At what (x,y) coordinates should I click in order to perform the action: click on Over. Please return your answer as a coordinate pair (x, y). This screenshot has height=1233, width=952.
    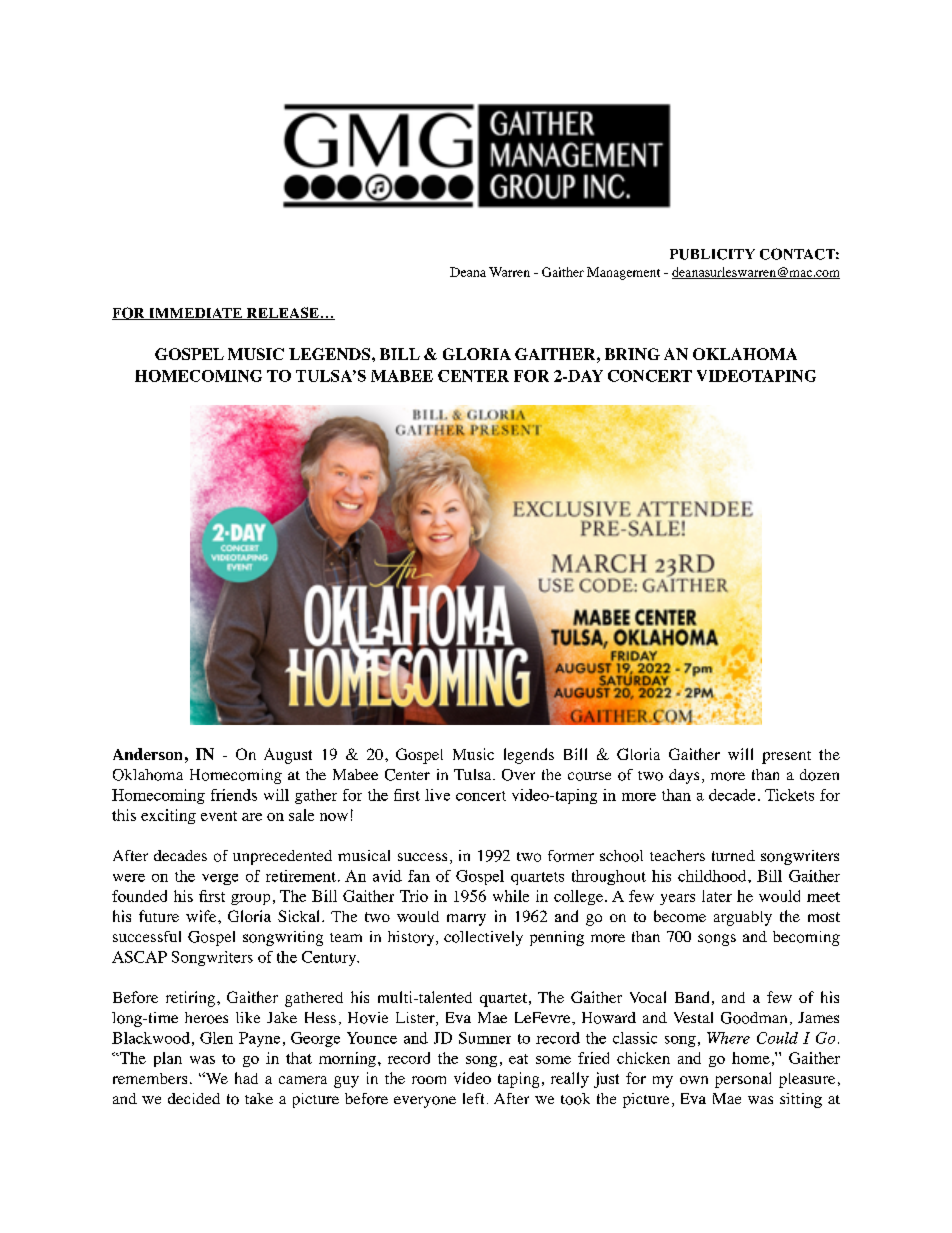
    Looking at the image, I should click on (518, 775).
